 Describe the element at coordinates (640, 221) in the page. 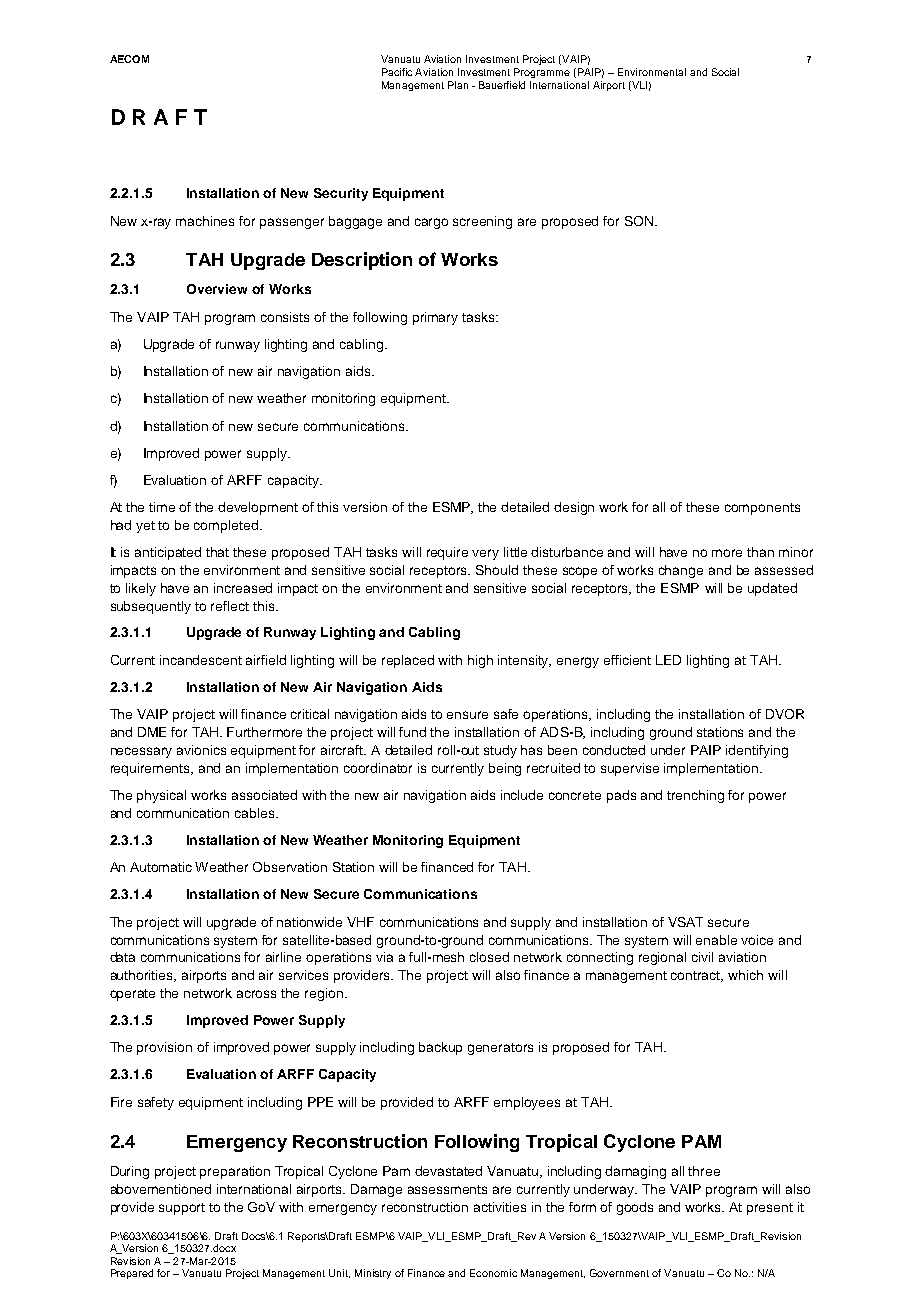

I see `SON` at that location.
